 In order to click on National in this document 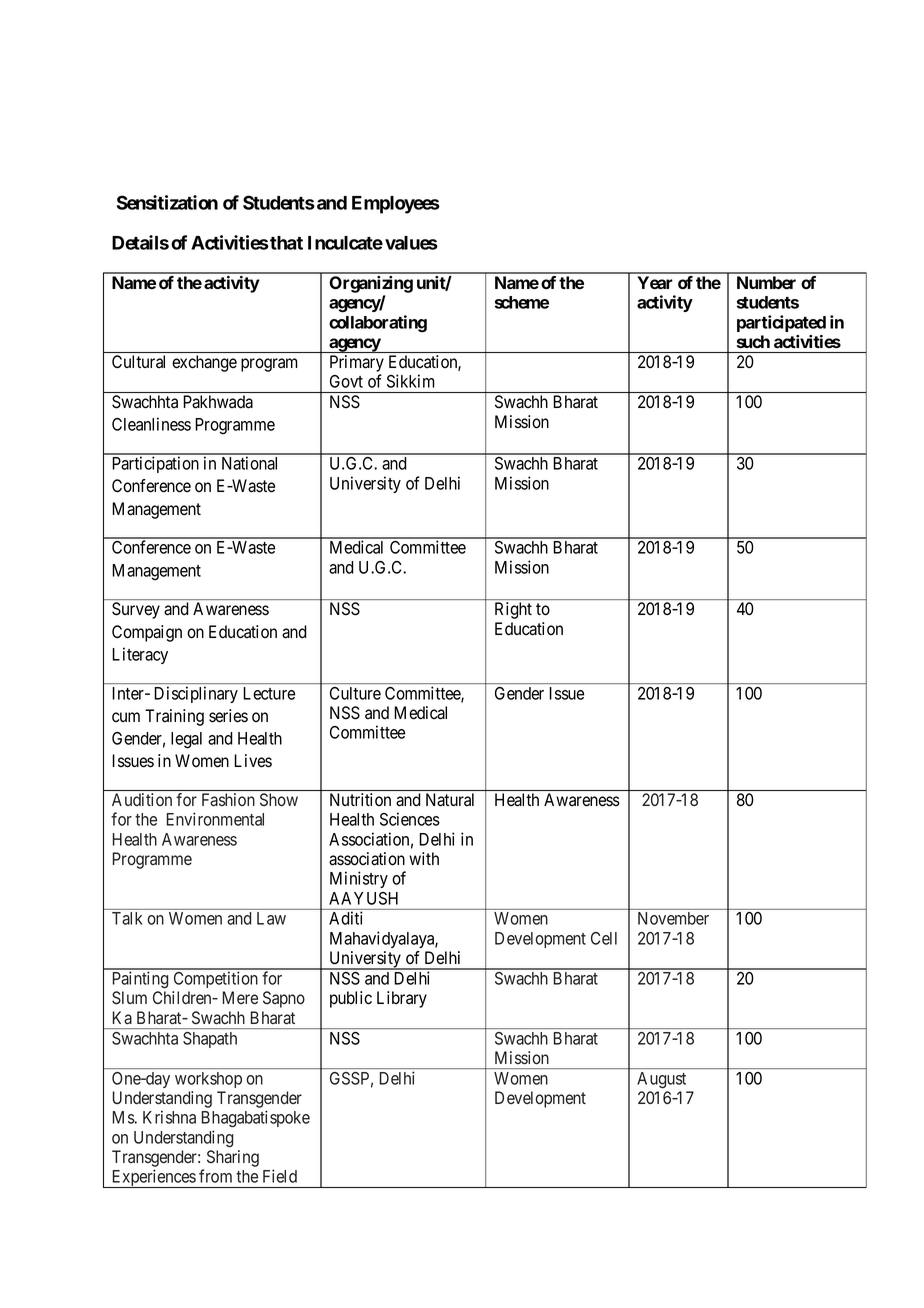, I will do `click(249, 463)`.
